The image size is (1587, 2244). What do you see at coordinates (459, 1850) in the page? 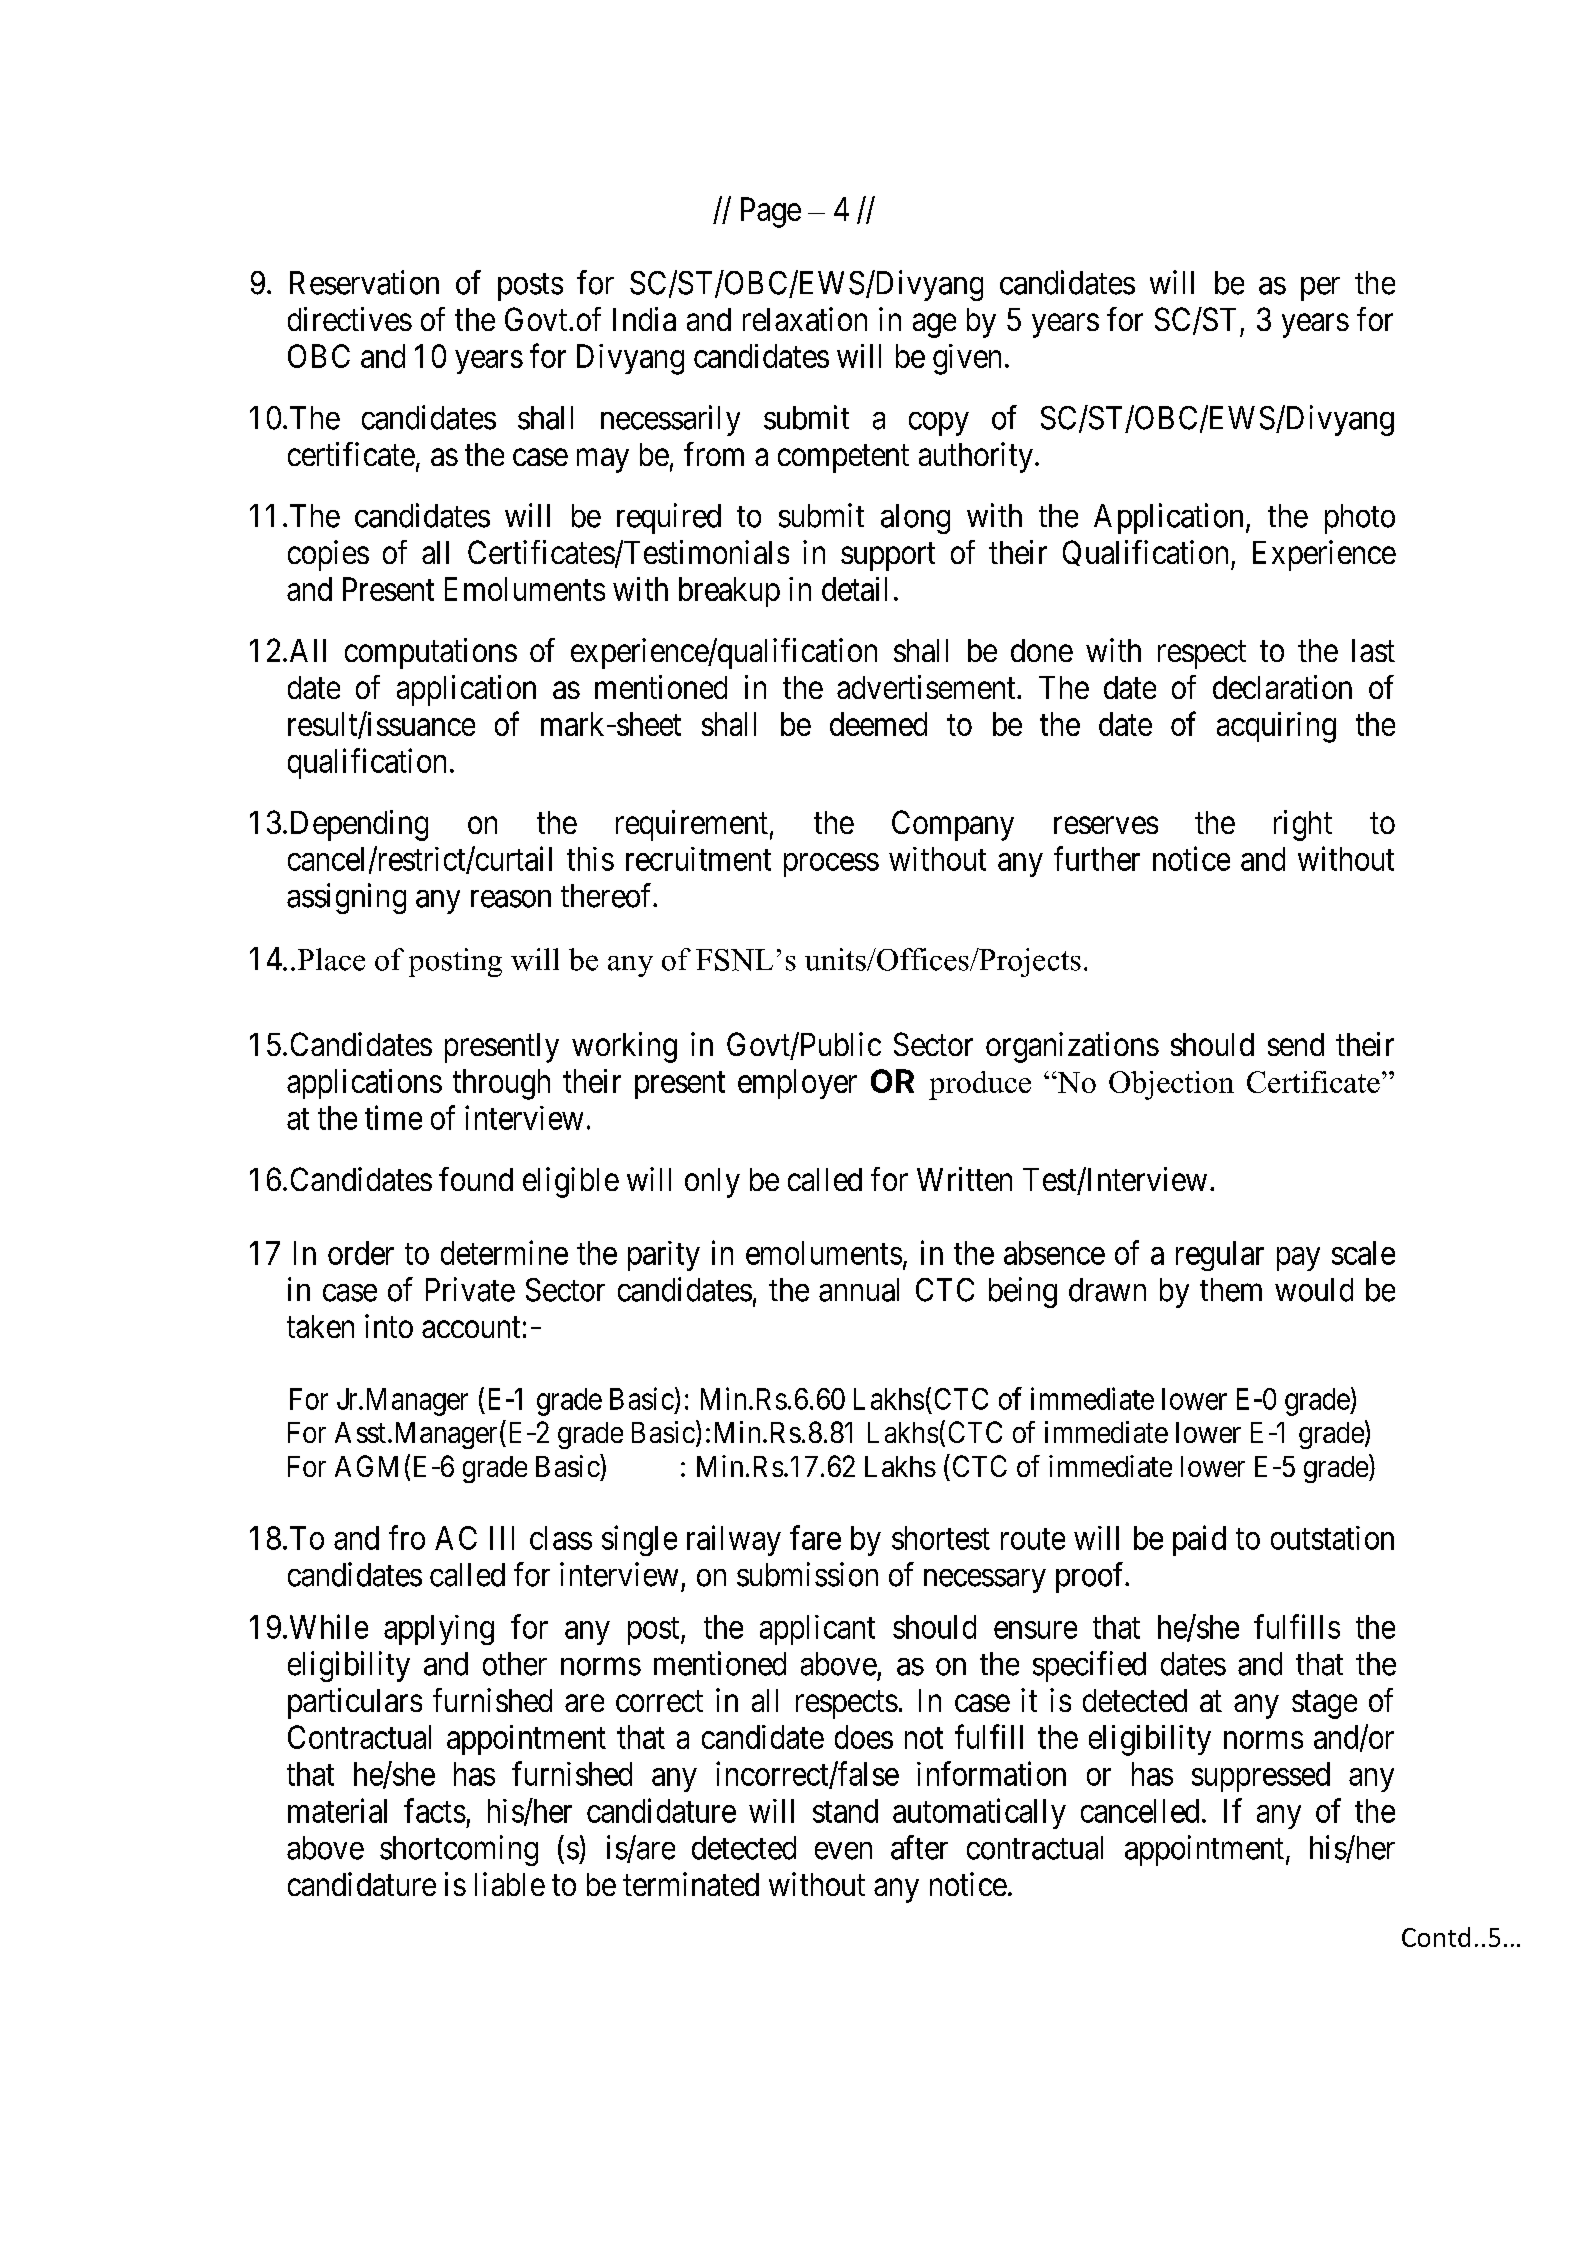
I see `shortcoming` at bounding box center [459, 1850].
